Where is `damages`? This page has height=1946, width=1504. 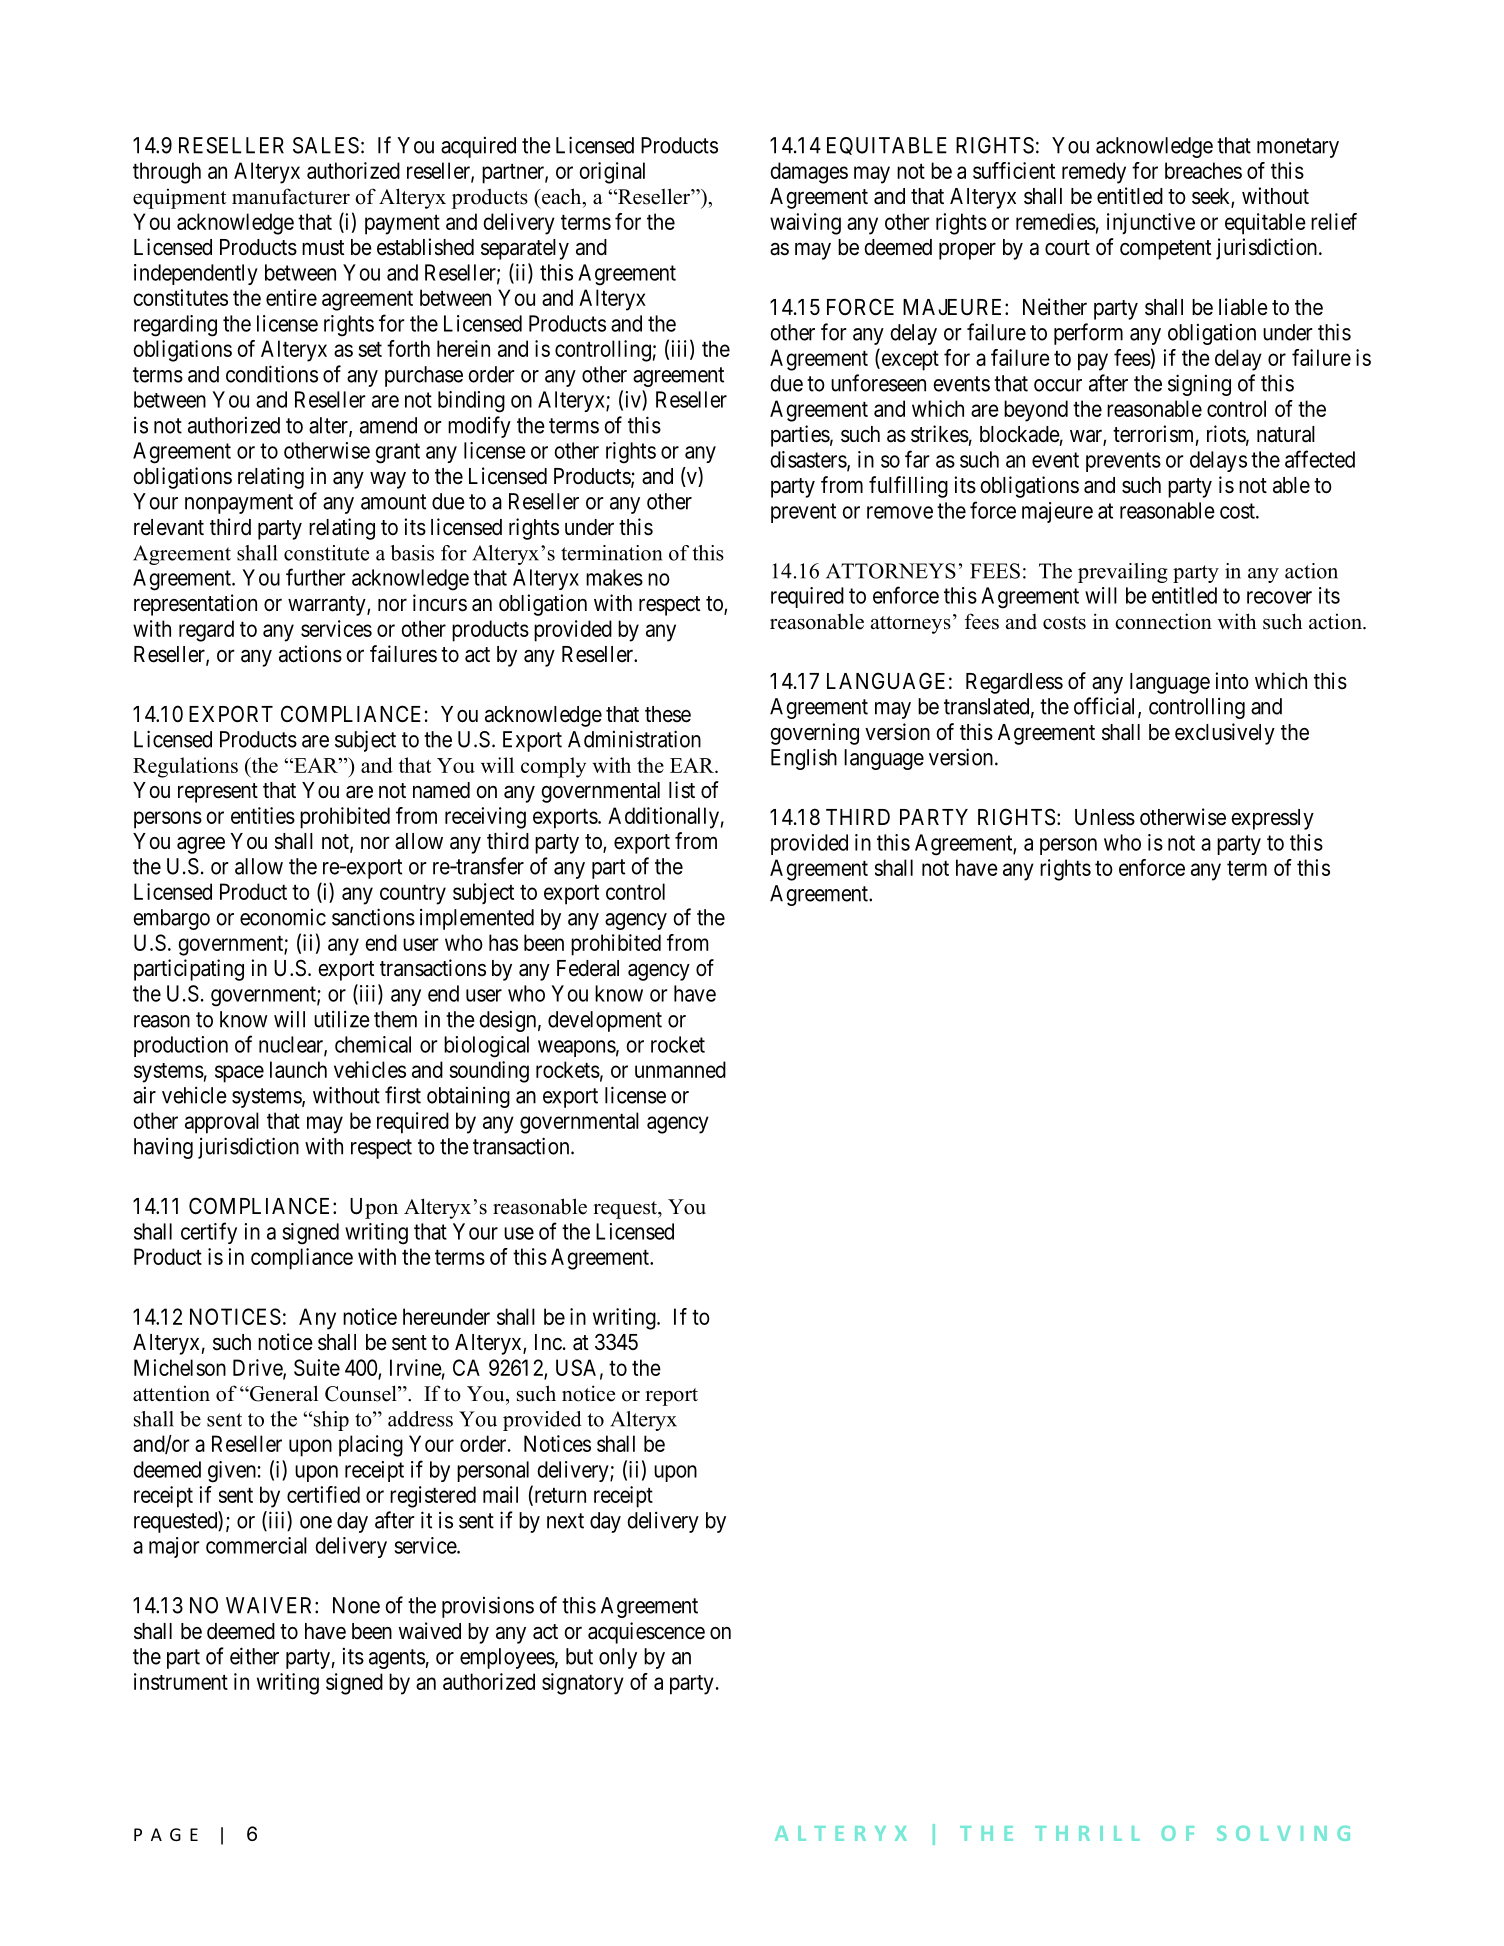 damages is located at coordinates (809, 173).
